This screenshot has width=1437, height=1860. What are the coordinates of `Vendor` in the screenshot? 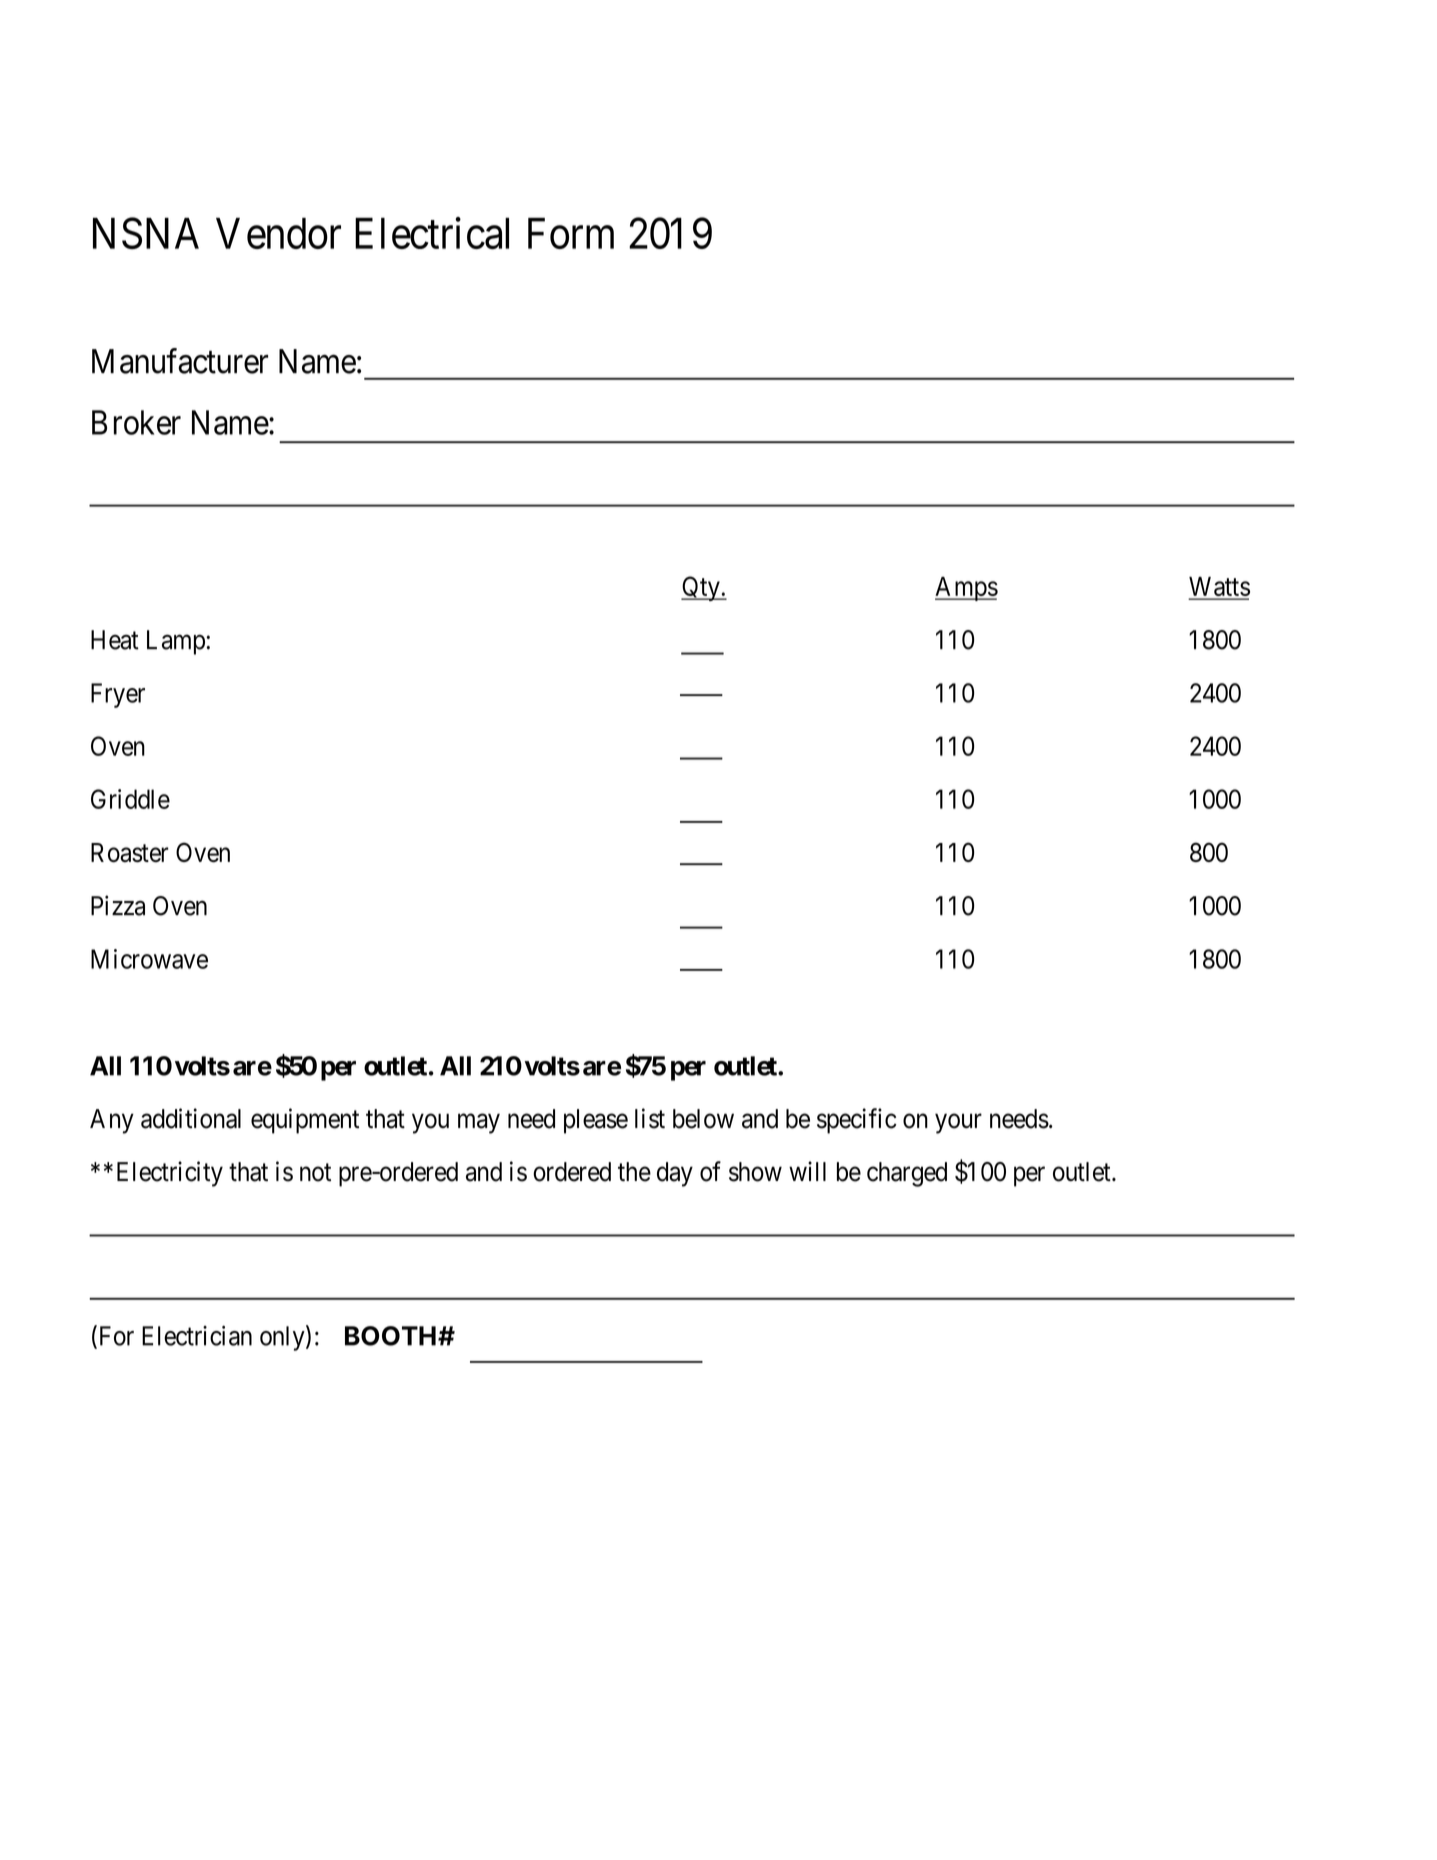 It's located at (278, 233).
